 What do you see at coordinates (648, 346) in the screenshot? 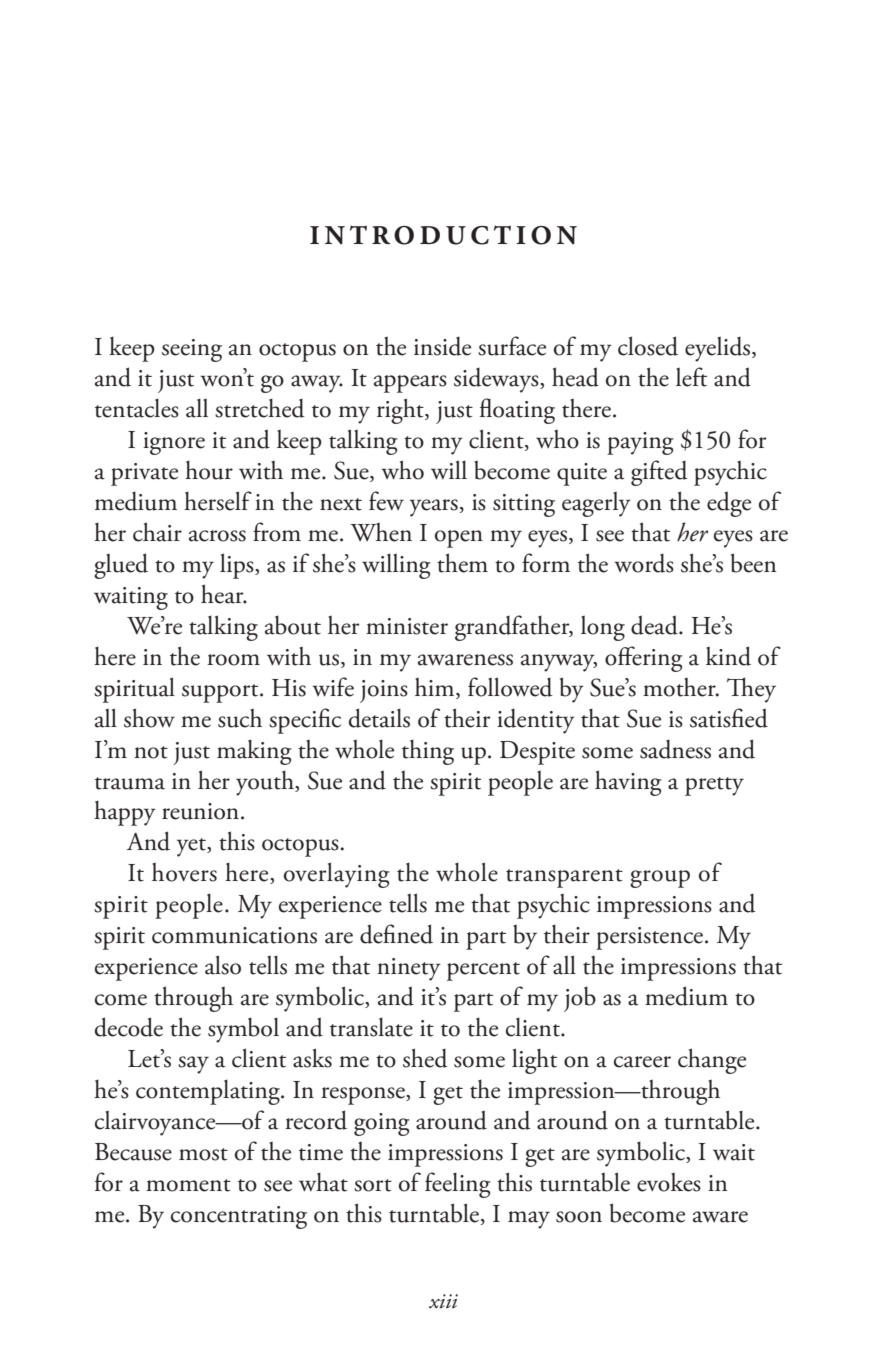
I see `closed` at bounding box center [648, 346].
